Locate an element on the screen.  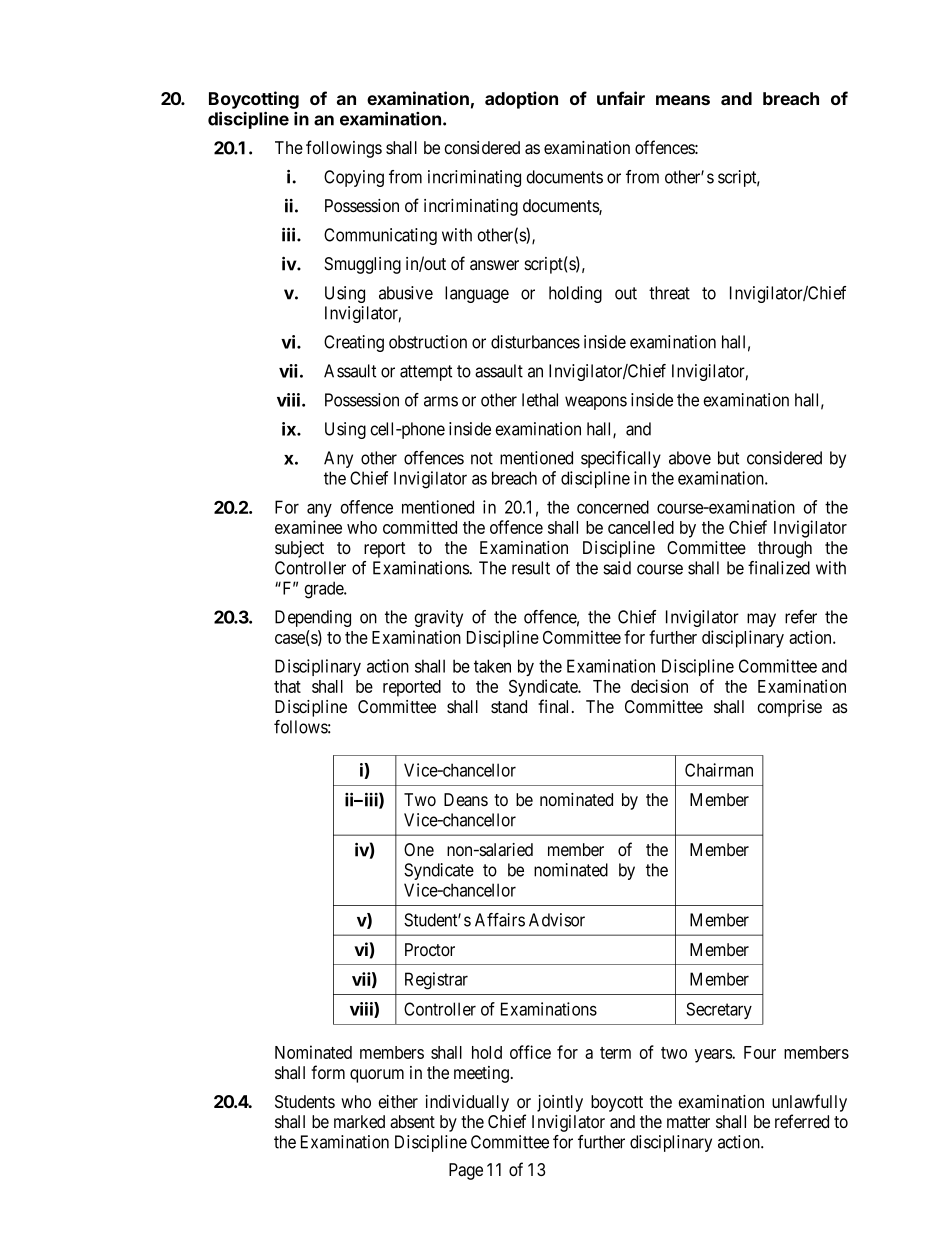
adoption is located at coordinates (521, 100).
